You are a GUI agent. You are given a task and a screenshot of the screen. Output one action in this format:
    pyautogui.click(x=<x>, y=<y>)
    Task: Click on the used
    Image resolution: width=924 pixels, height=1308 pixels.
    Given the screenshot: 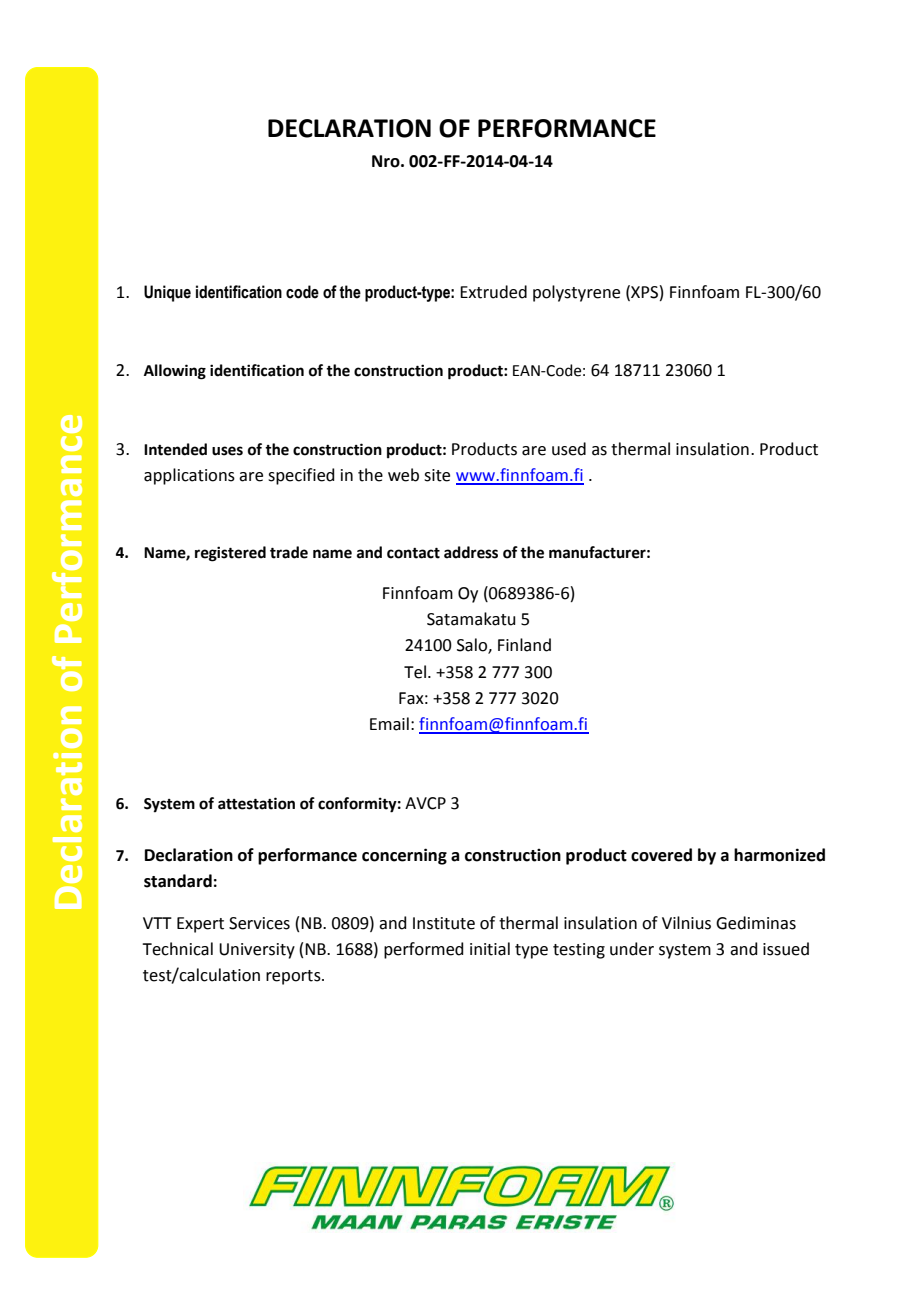 What is the action you would take?
    pyautogui.click(x=569, y=449)
